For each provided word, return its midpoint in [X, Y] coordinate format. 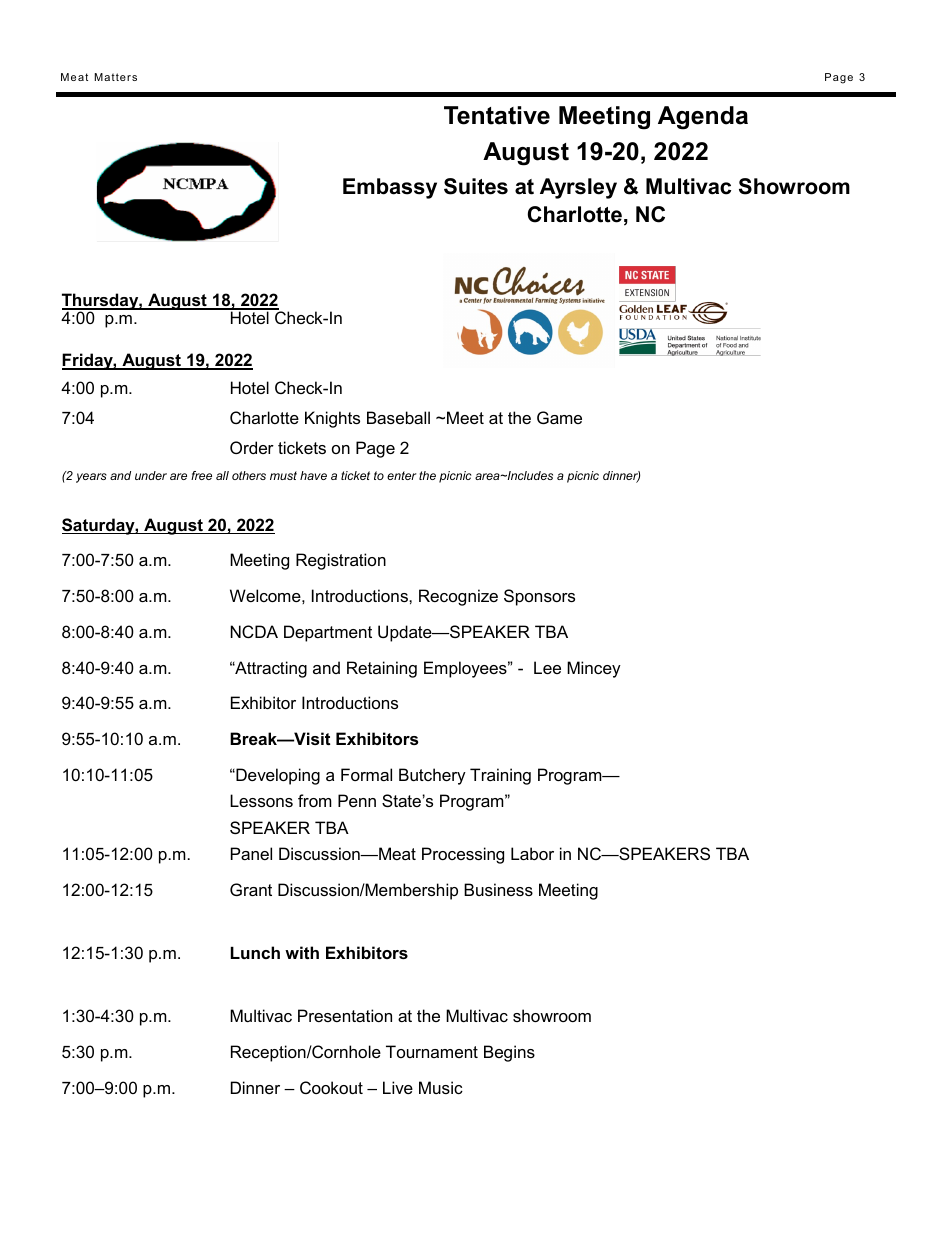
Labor [532, 853]
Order [252, 447]
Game [559, 417]
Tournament [432, 1051]
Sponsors [539, 597]
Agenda [703, 118]
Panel [251, 853]
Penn [357, 800]
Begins [509, 1053]
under [151, 475]
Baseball [398, 417]
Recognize [458, 597]
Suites [476, 186]
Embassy [390, 188]
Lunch [255, 952]
